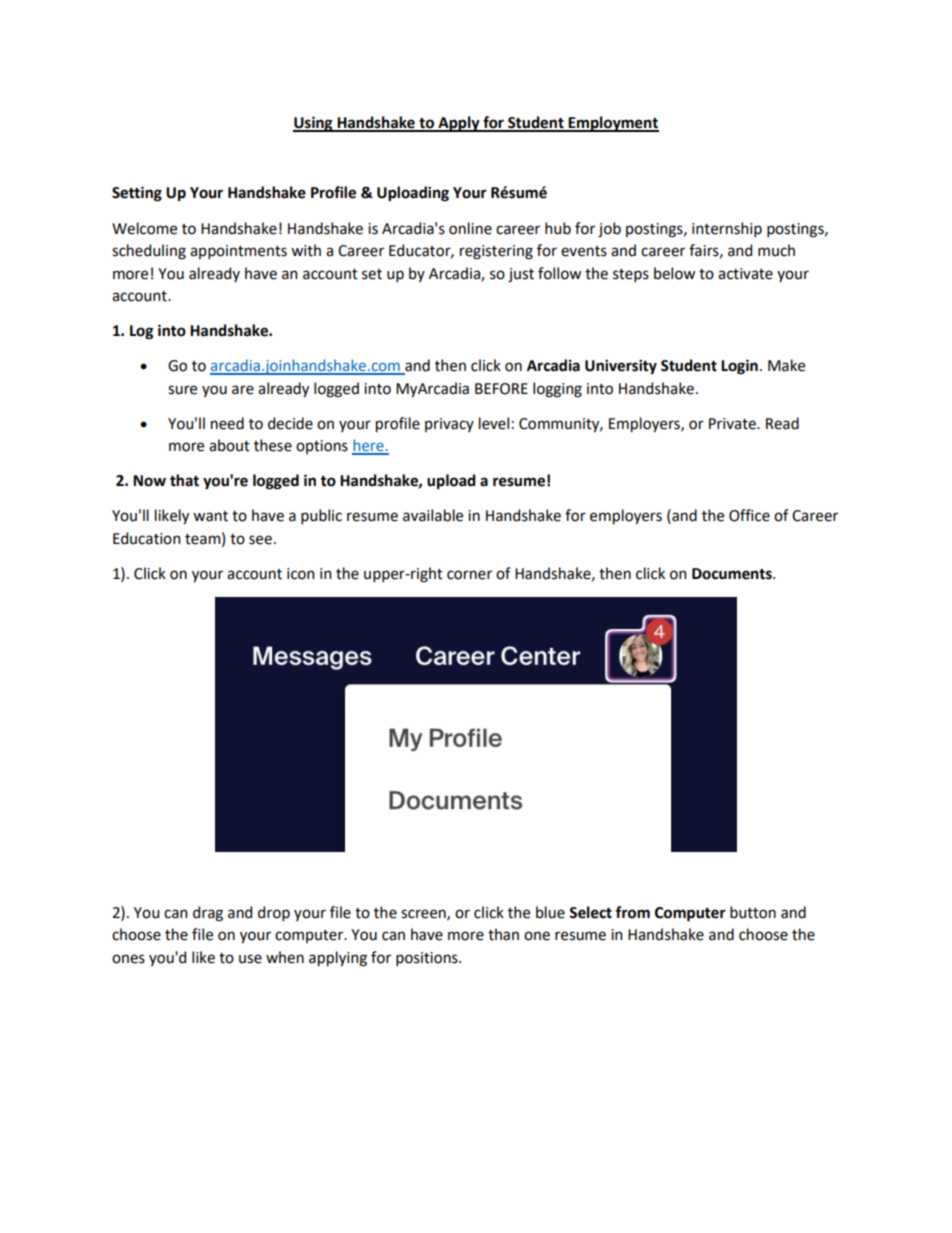 Image resolution: width=952 pixels, height=1233 pixels. What do you see at coordinates (613, 124) in the screenshot?
I see `Employment` at bounding box center [613, 124].
